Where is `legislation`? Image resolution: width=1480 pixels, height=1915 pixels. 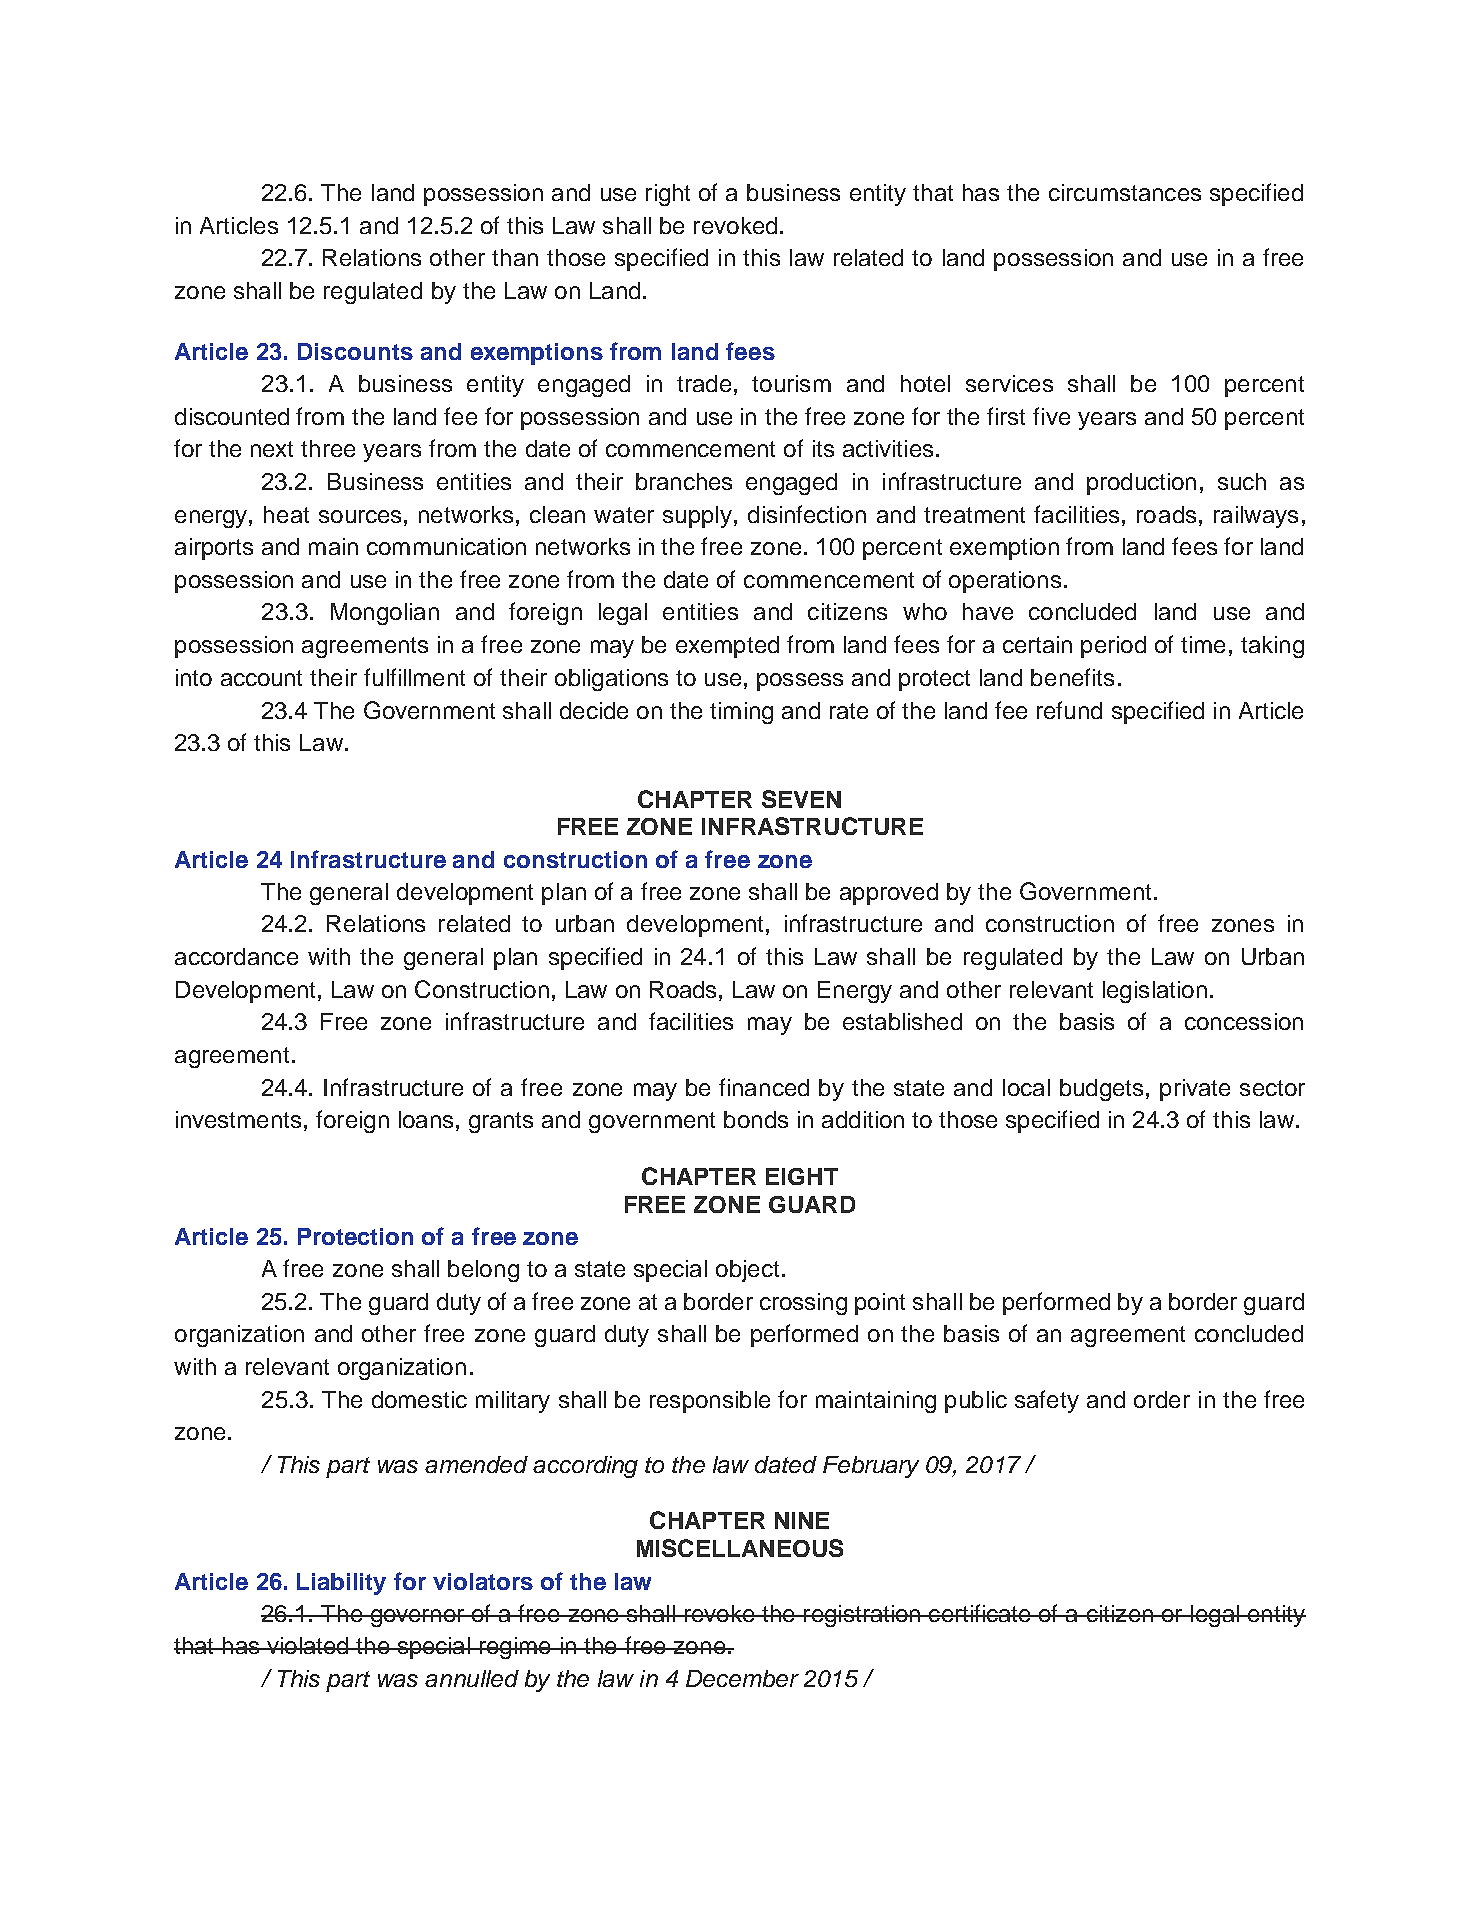
legislation is located at coordinates (1155, 992).
